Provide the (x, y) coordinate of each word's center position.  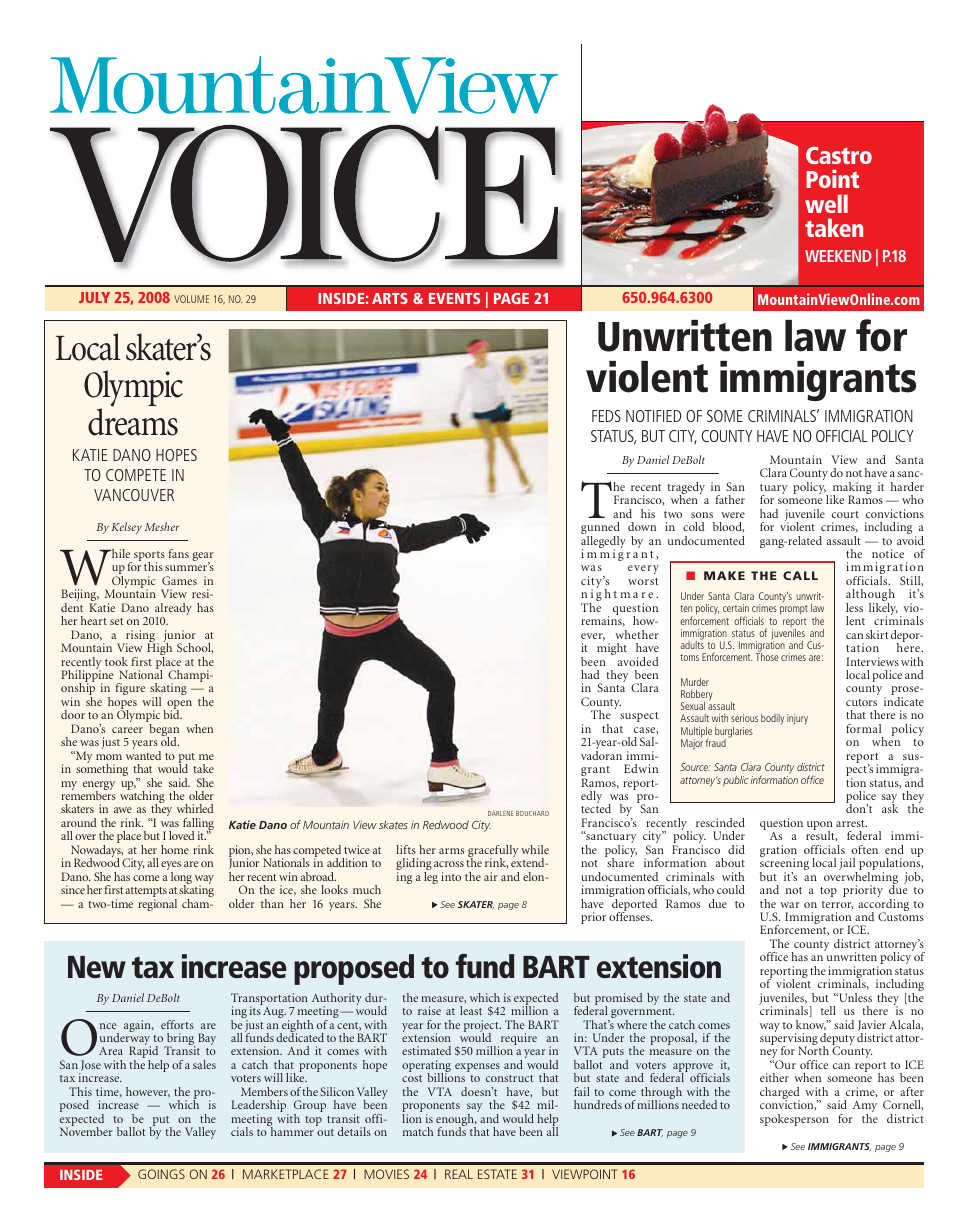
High (159, 649)
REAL (459, 1174)
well (826, 203)
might (612, 649)
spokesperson (794, 1120)
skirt (877, 634)
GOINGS (161, 1174)
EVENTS (454, 298)
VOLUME (191, 299)
